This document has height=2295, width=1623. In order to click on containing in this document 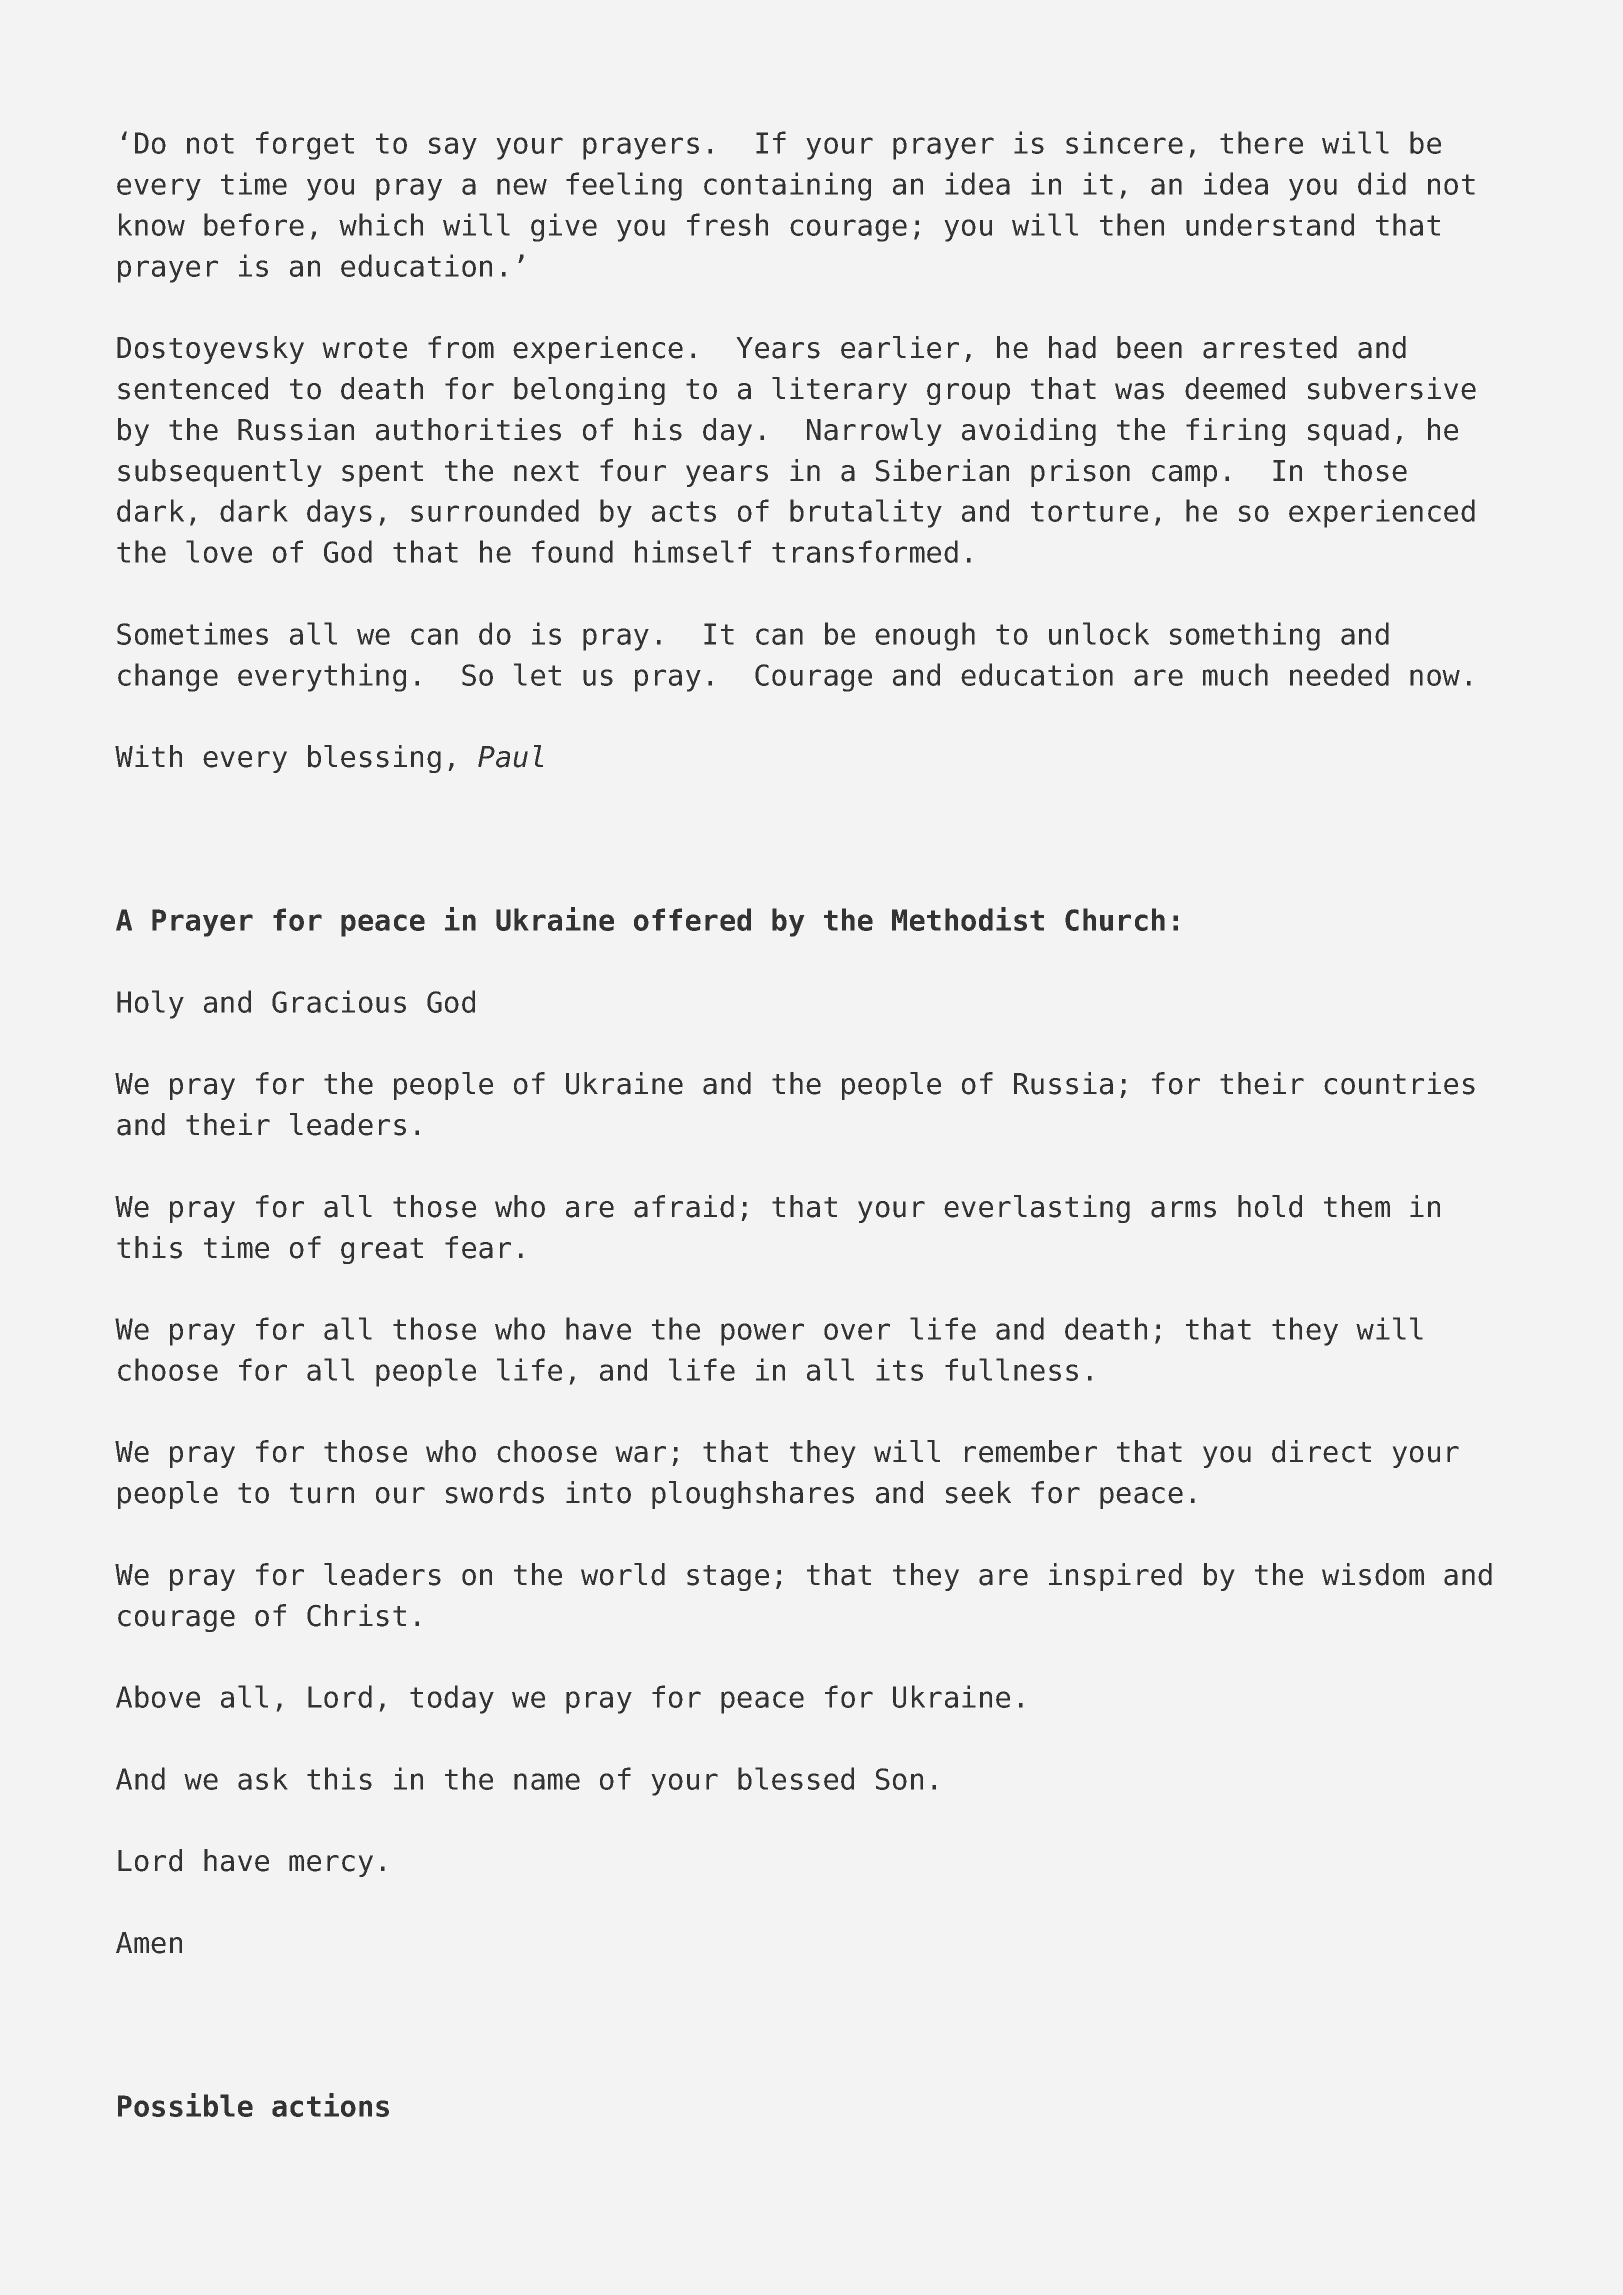, I will do `click(787, 186)`.
